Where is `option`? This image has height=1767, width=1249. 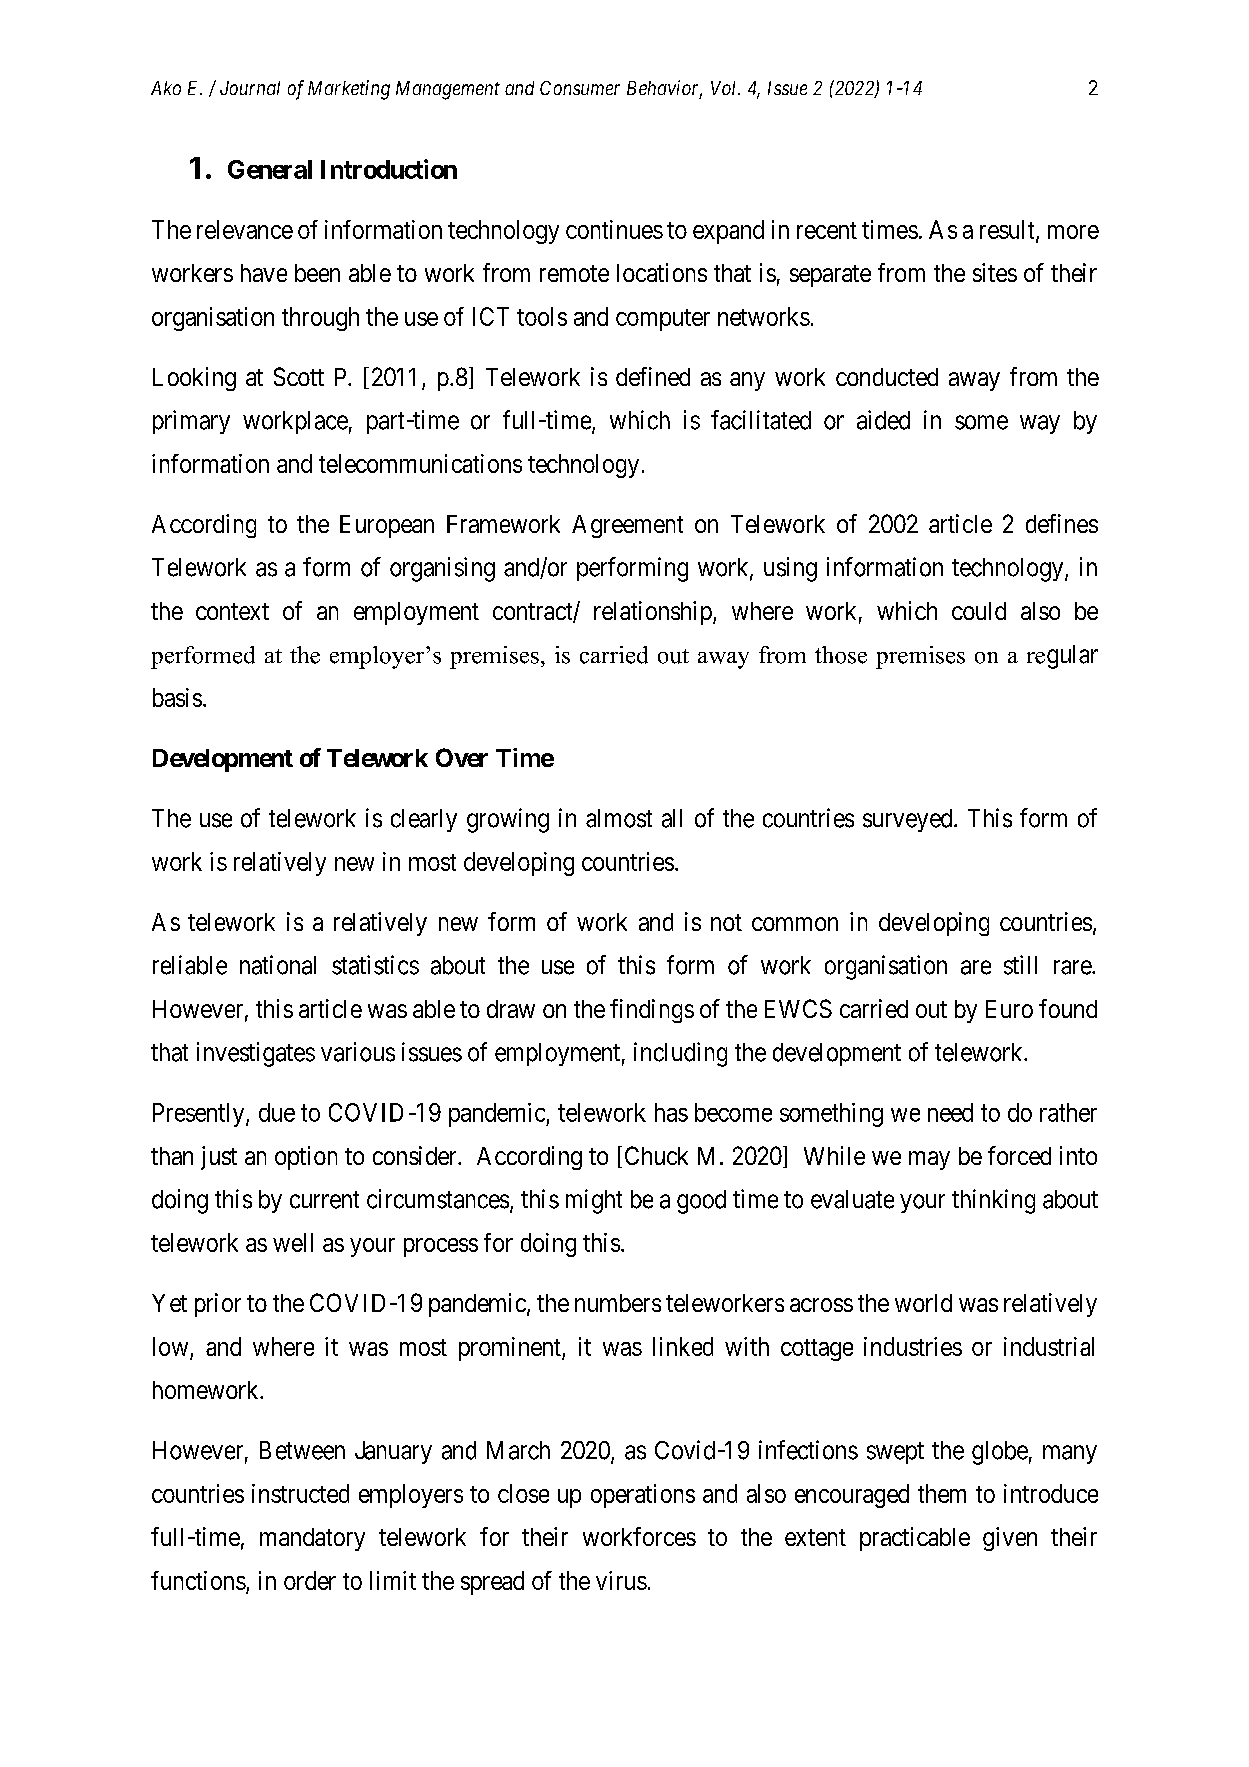
option is located at coordinates (306, 1158).
